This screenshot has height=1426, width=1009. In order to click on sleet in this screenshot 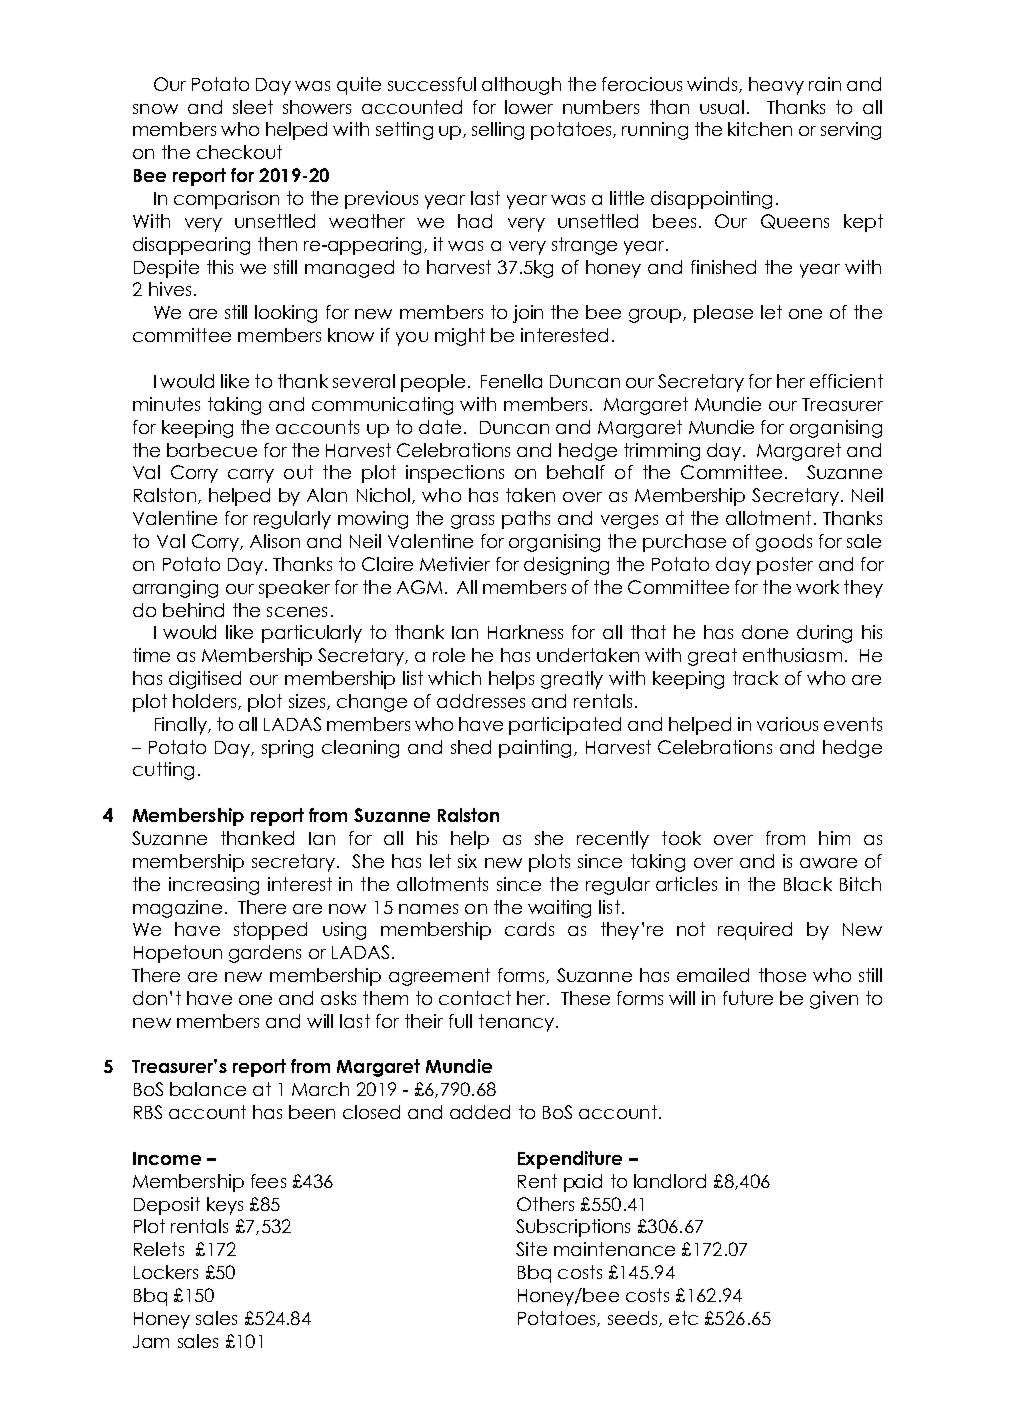, I will do `click(253, 107)`.
